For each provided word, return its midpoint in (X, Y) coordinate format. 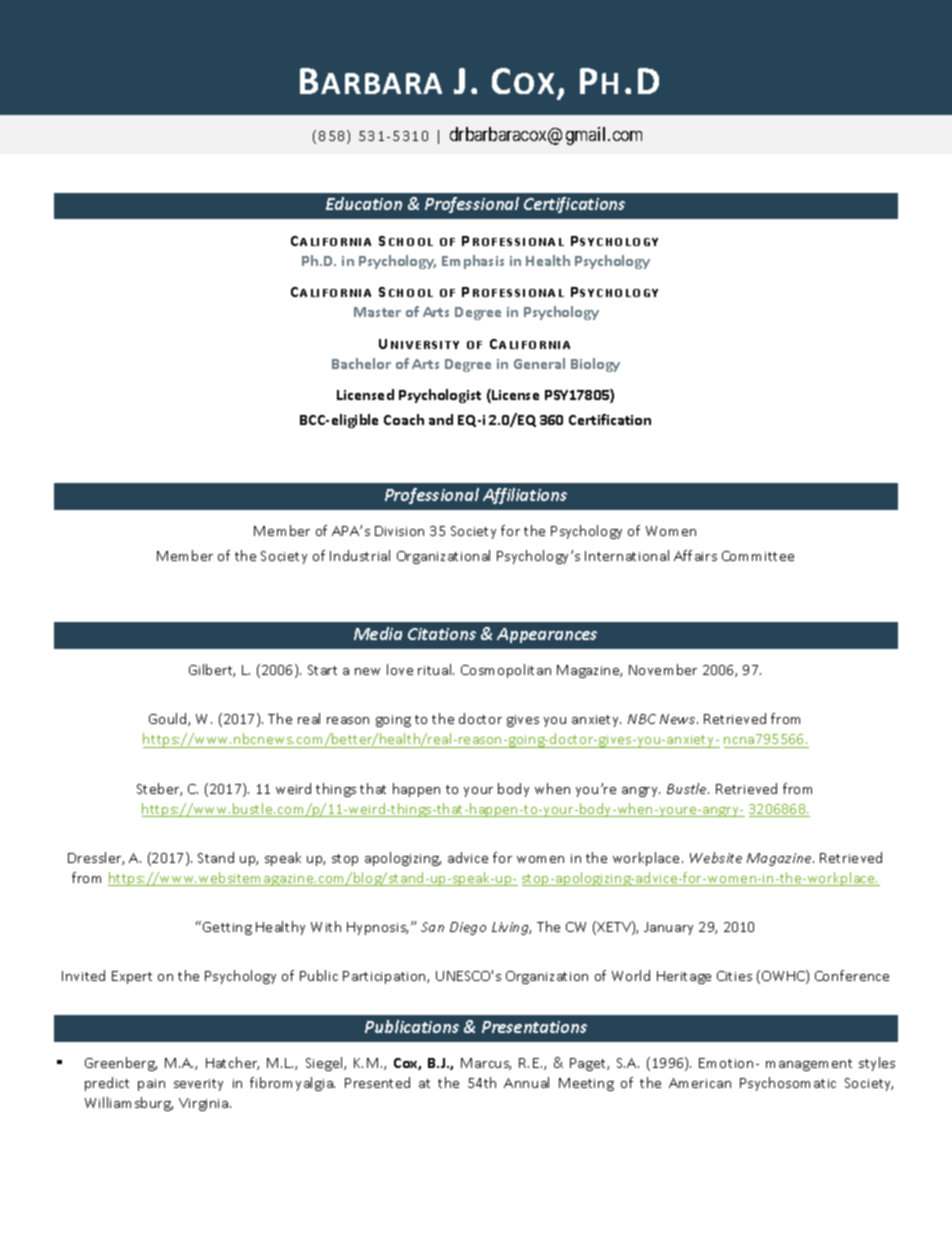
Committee (758, 556)
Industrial (360, 555)
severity (198, 1085)
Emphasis (473, 262)
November (663, 669)
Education (364, 203)
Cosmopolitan (506, 671)
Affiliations (525, 496)
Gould (169, 719)
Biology (595, 365)
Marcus (486, 1064)
